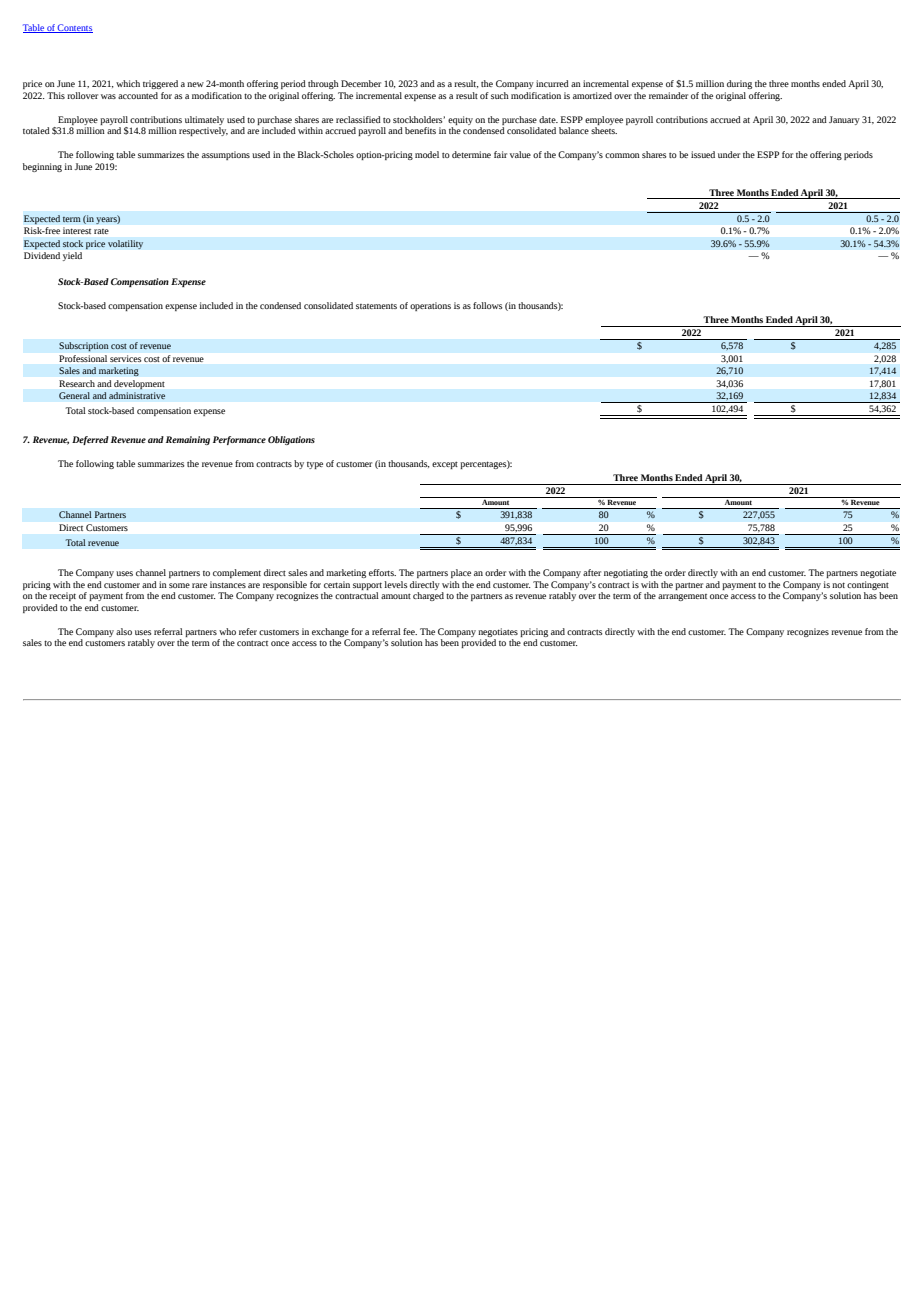 Image resolution: width=924 pixels, height=1308 pixels. I want to click on December, so click(361, 83).
